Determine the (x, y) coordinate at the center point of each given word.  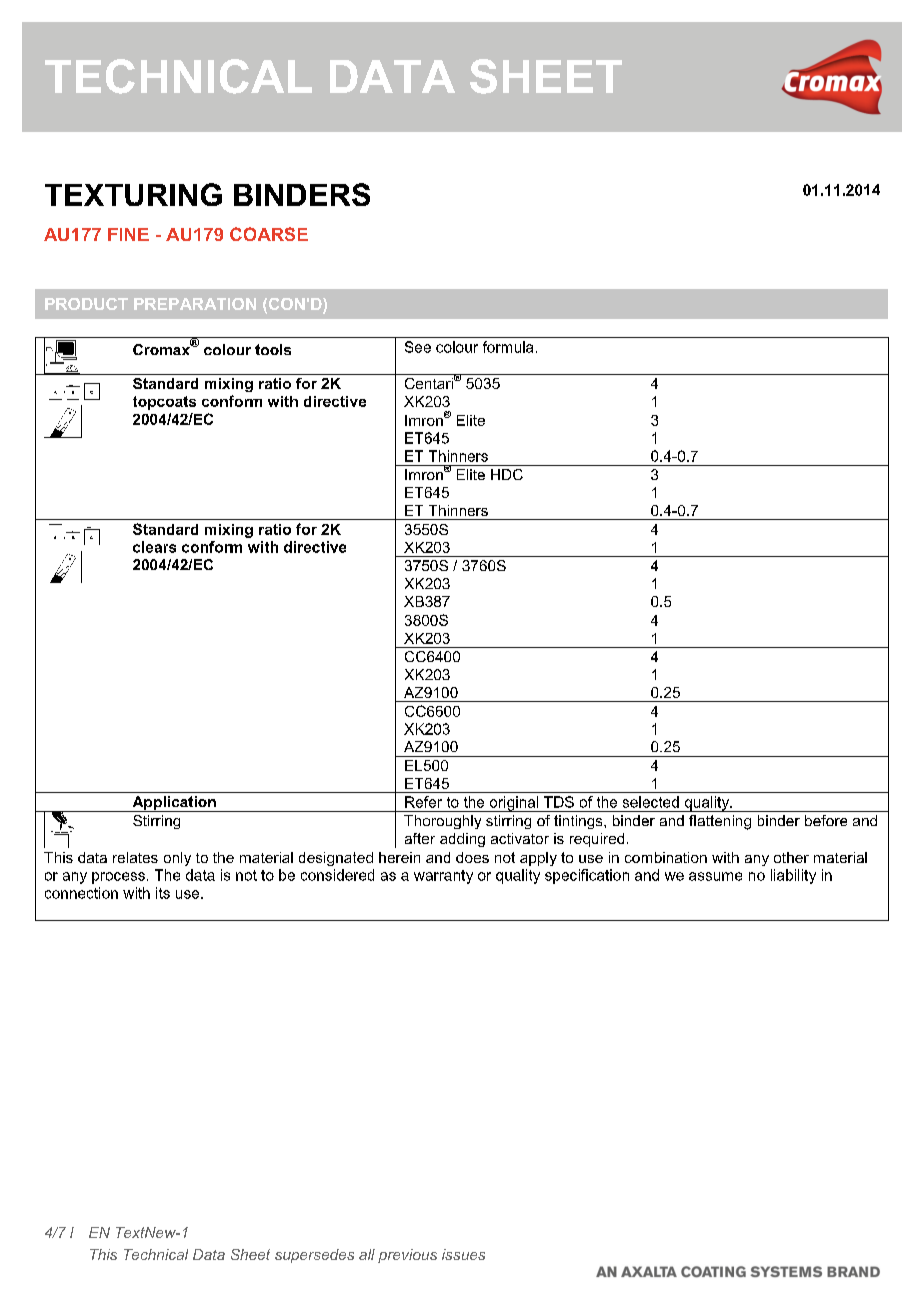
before (826, 820)
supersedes (314, 1256)
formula (508, 347)
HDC (507, 474)
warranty (443, 877)
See (418, 347)
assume (715, 876)
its (163, 893)
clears (154, 547)
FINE (128, 234)
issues (463, 1254)
